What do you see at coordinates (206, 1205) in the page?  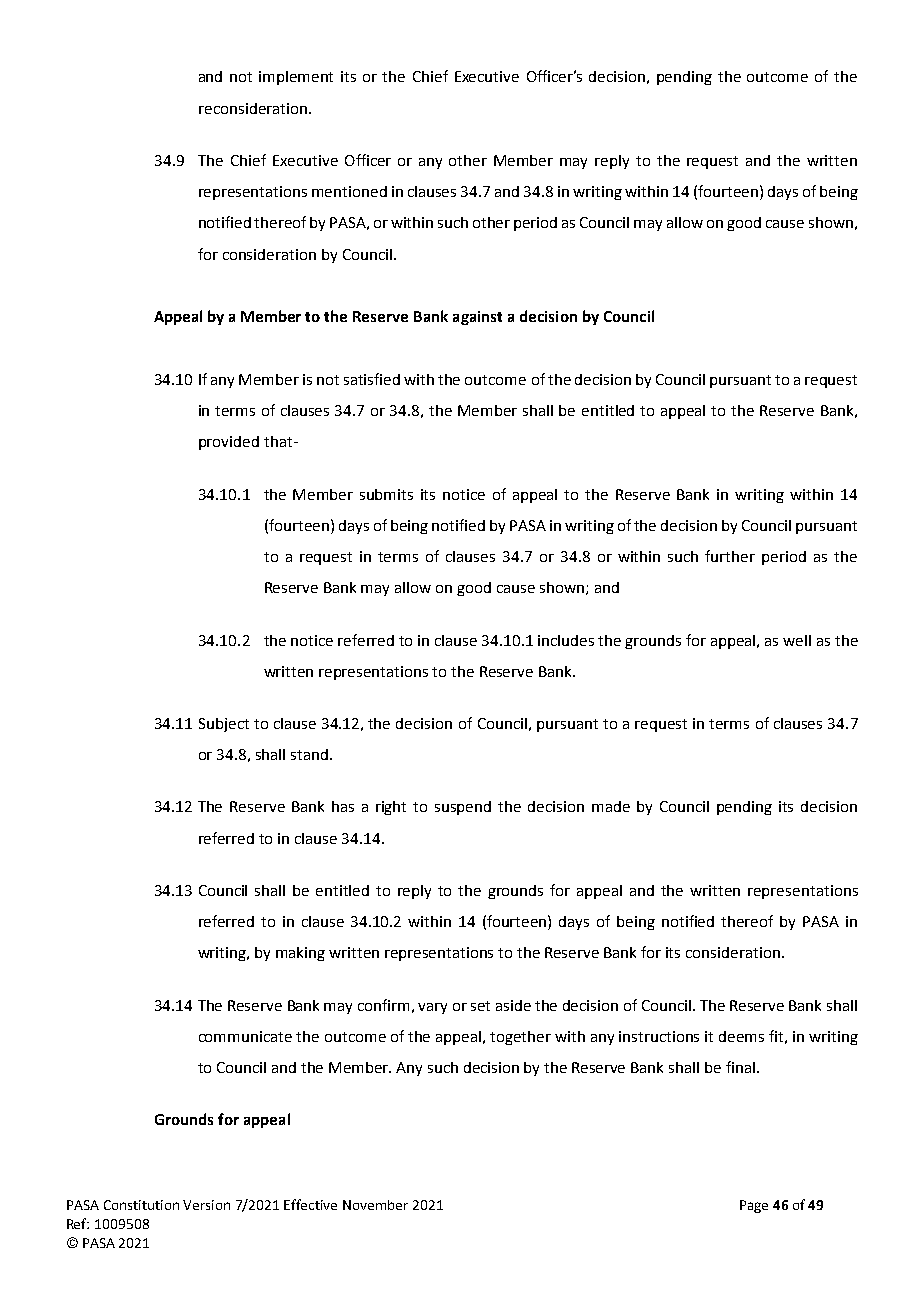 I see `Version` at bounding box center [206, 1205].
